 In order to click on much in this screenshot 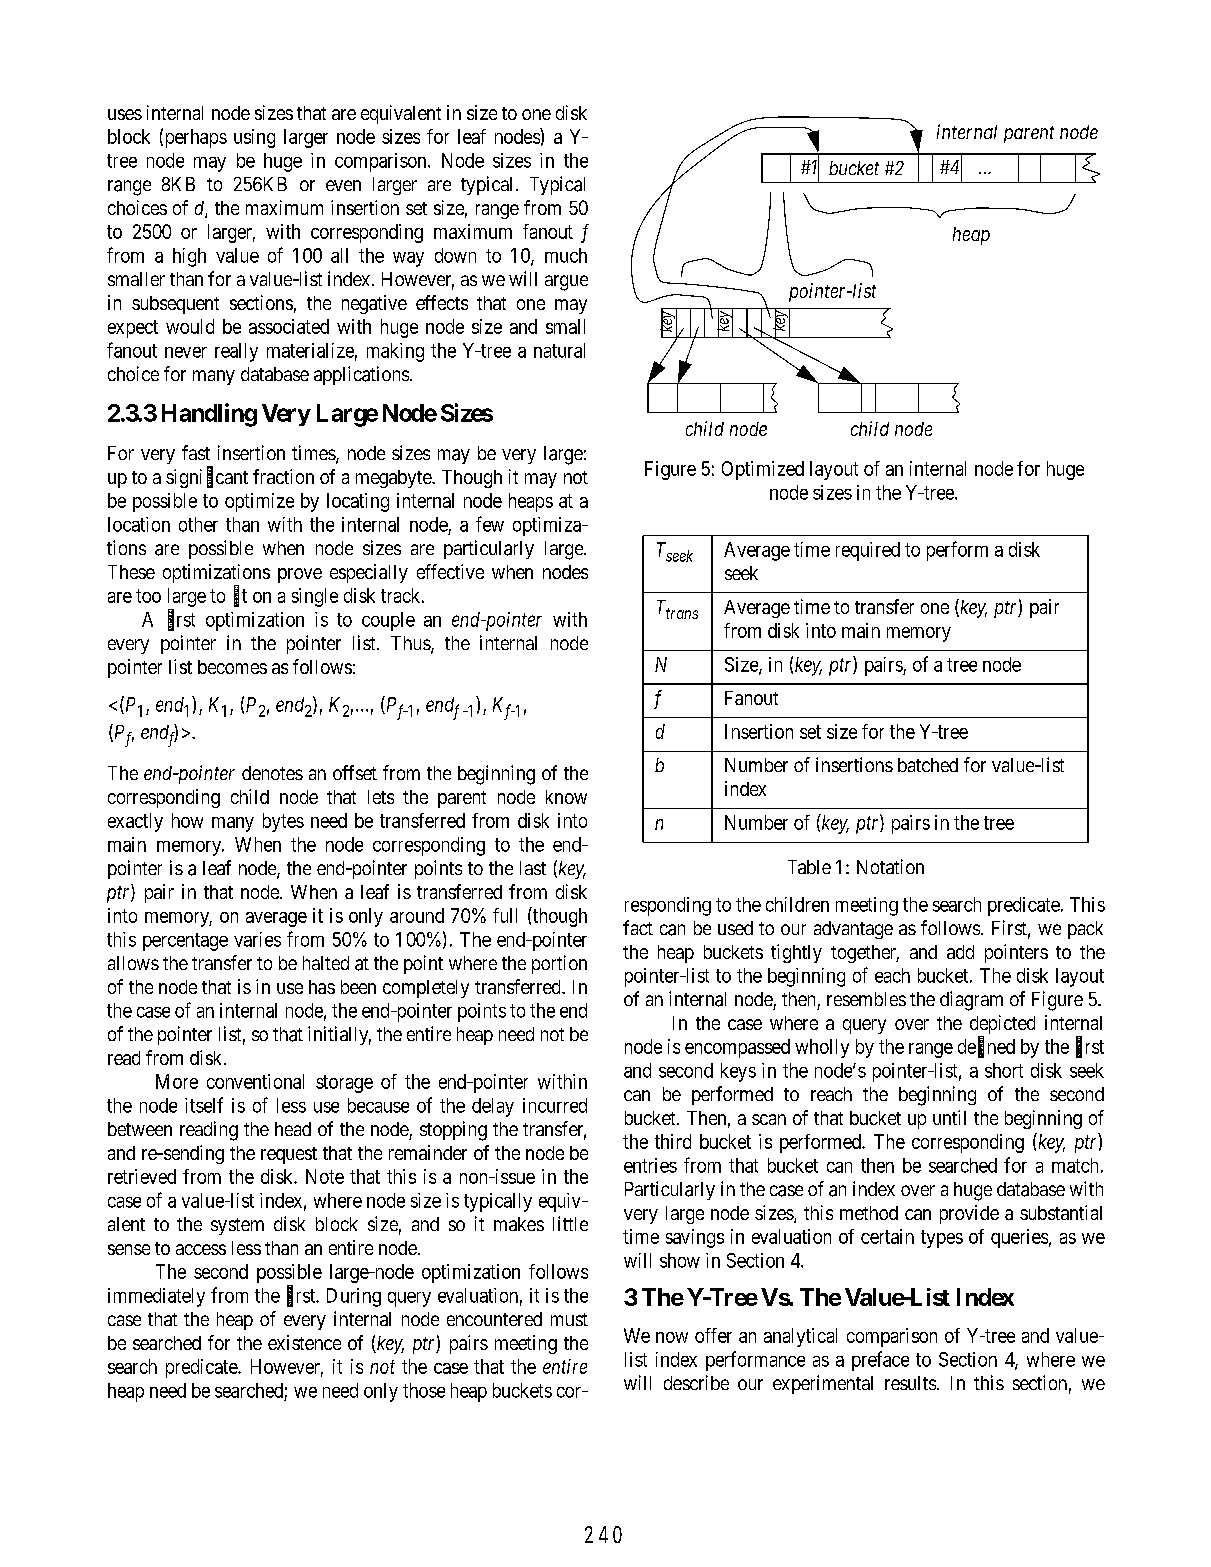, I will do `click(566, 255)`.
